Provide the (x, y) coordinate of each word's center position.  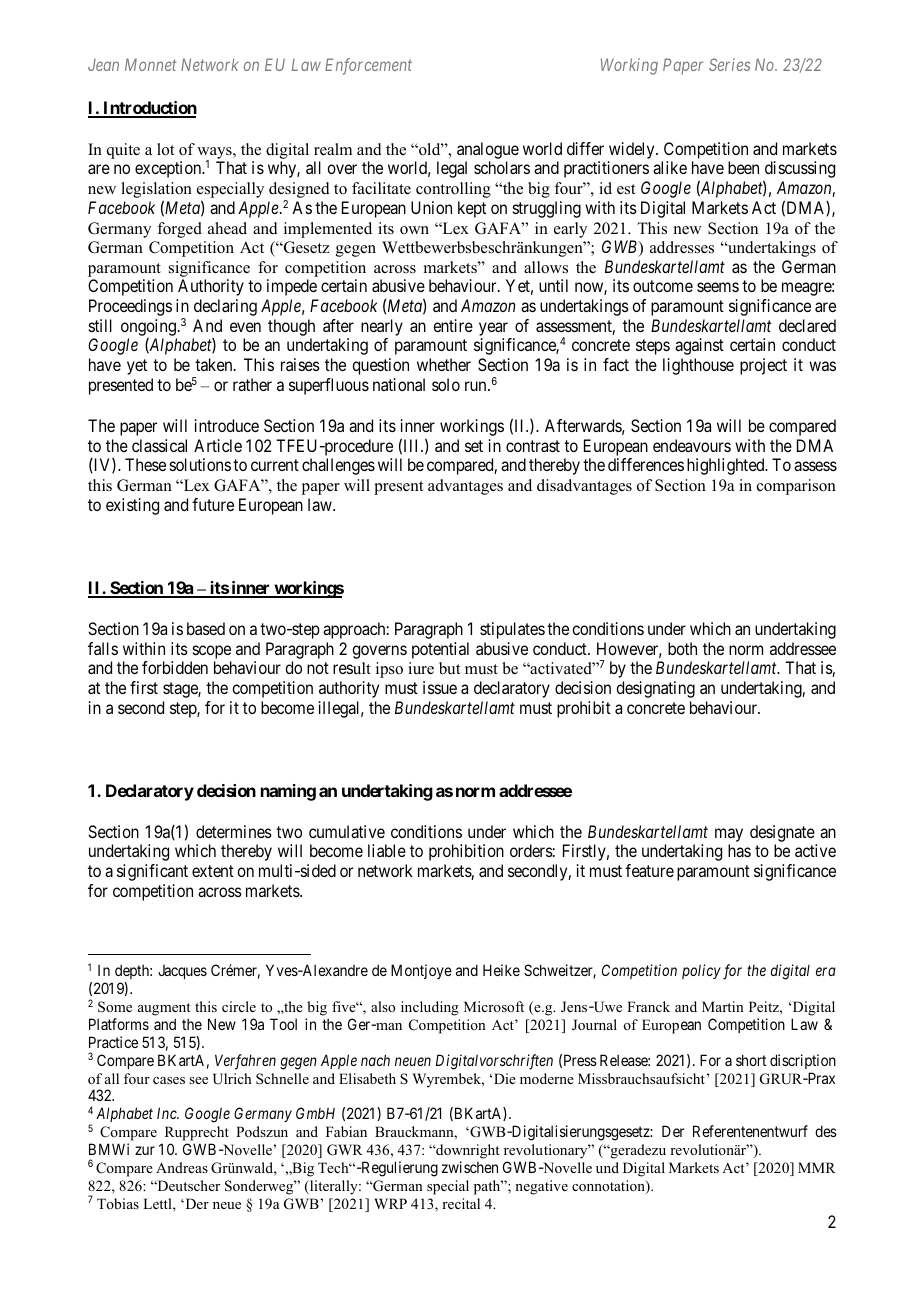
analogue (488, 152)
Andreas (182, 1167)
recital (461, 1203)
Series (729, 64)
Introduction (149, 109)
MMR (817, 1167)
